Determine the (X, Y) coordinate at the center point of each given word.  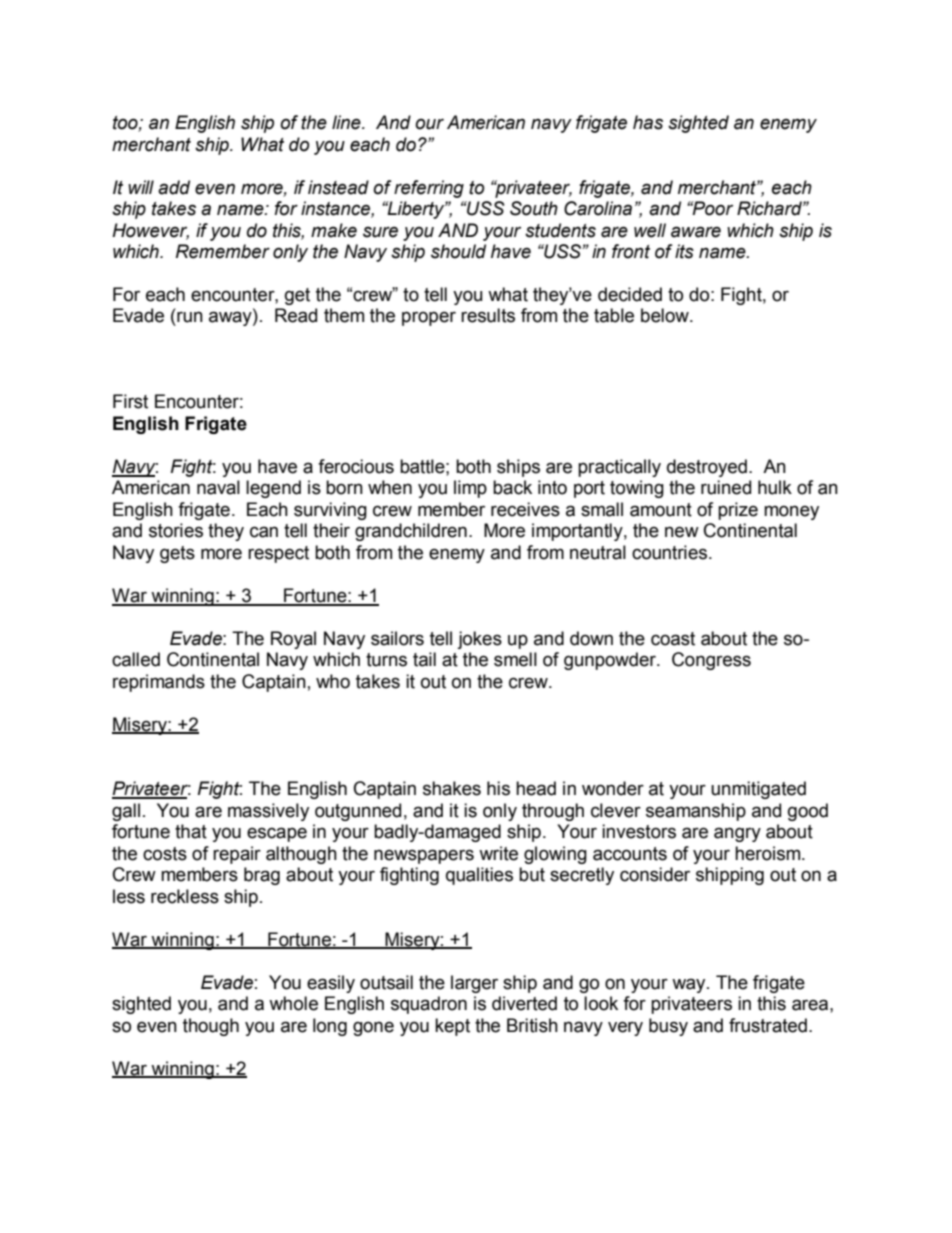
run (190, 317)
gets (177, 554)
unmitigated (758, 790)
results (488, 315)
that (191, 831)
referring (429, 189)
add (174, 187)
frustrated (768, 1025)
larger (474, 984)
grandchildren (411, 532)
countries (671, 552)
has (648, 122)
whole (293, 1003)
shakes (452, 788)
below (666, 315)
